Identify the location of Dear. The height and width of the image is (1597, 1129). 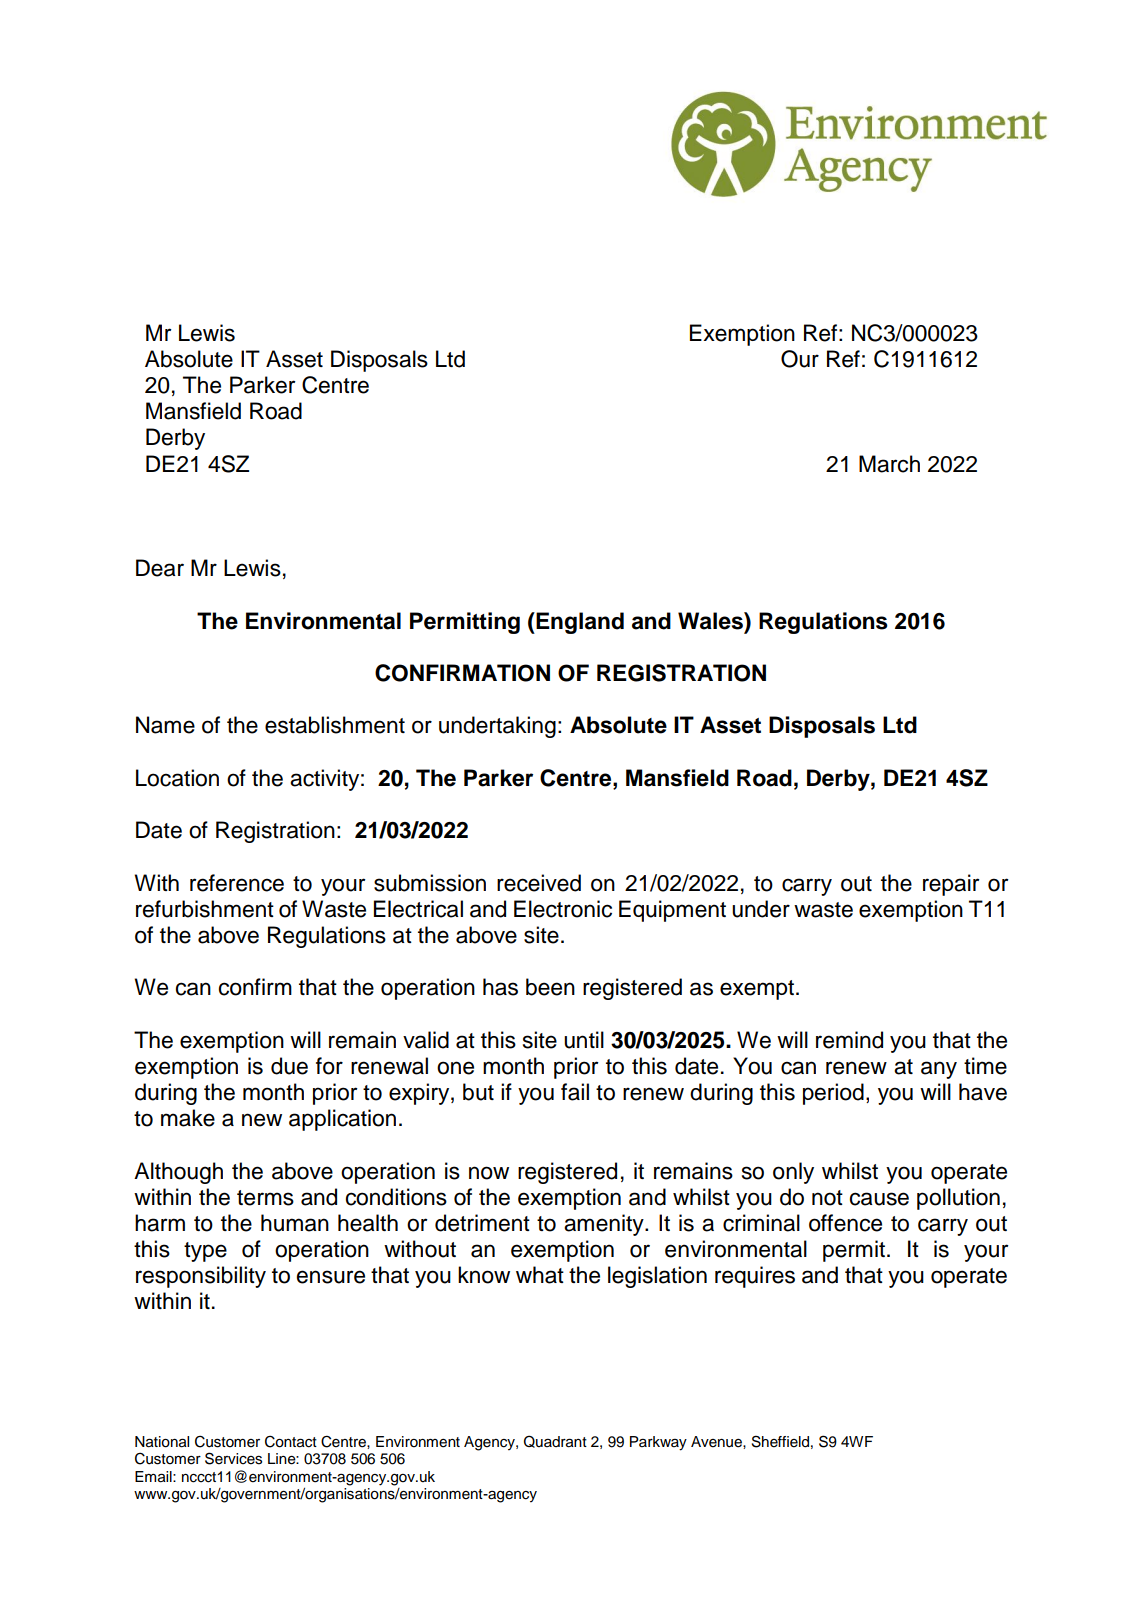
(160, 568).
